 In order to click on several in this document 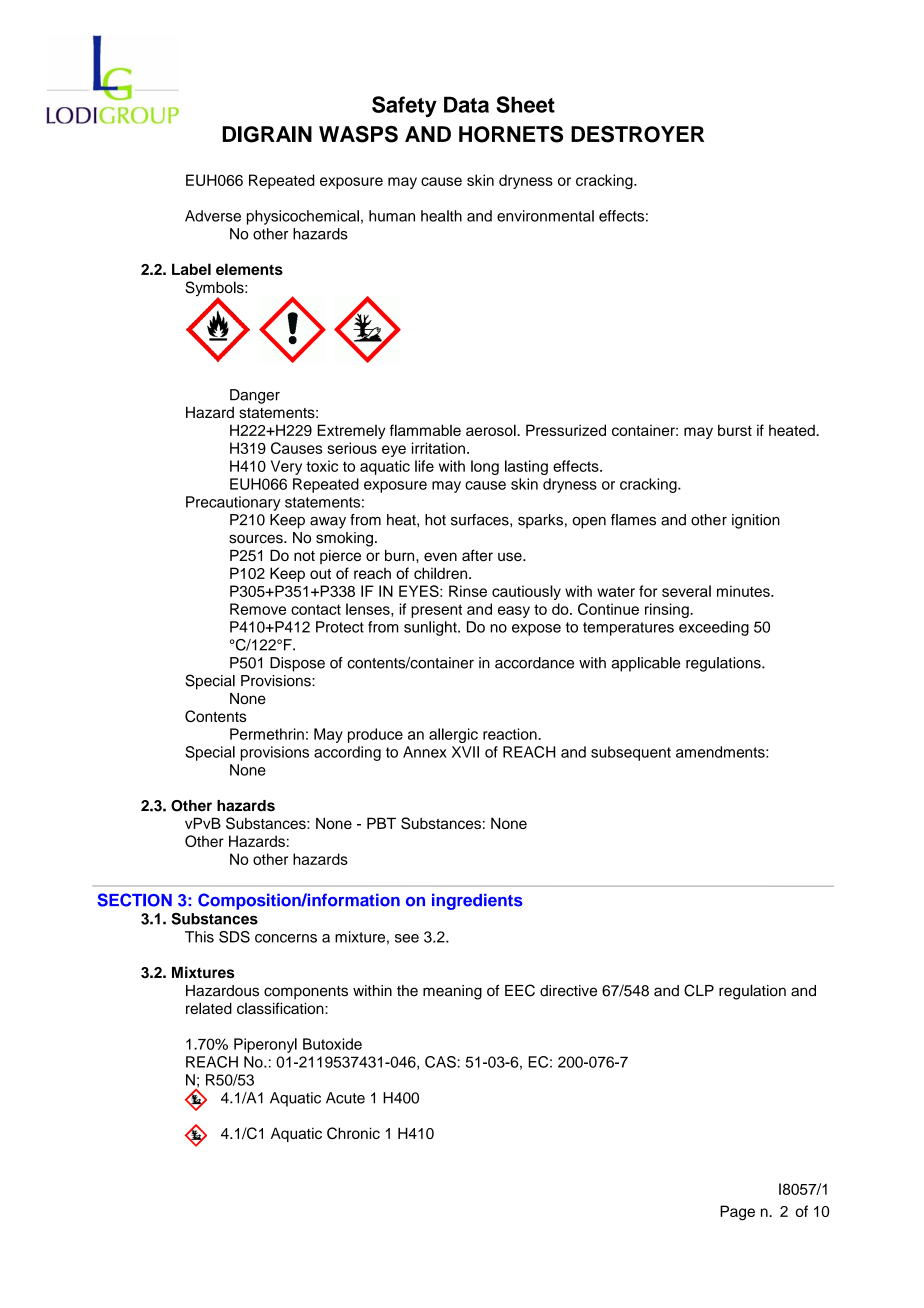, I will do `click(686, 591)`.
